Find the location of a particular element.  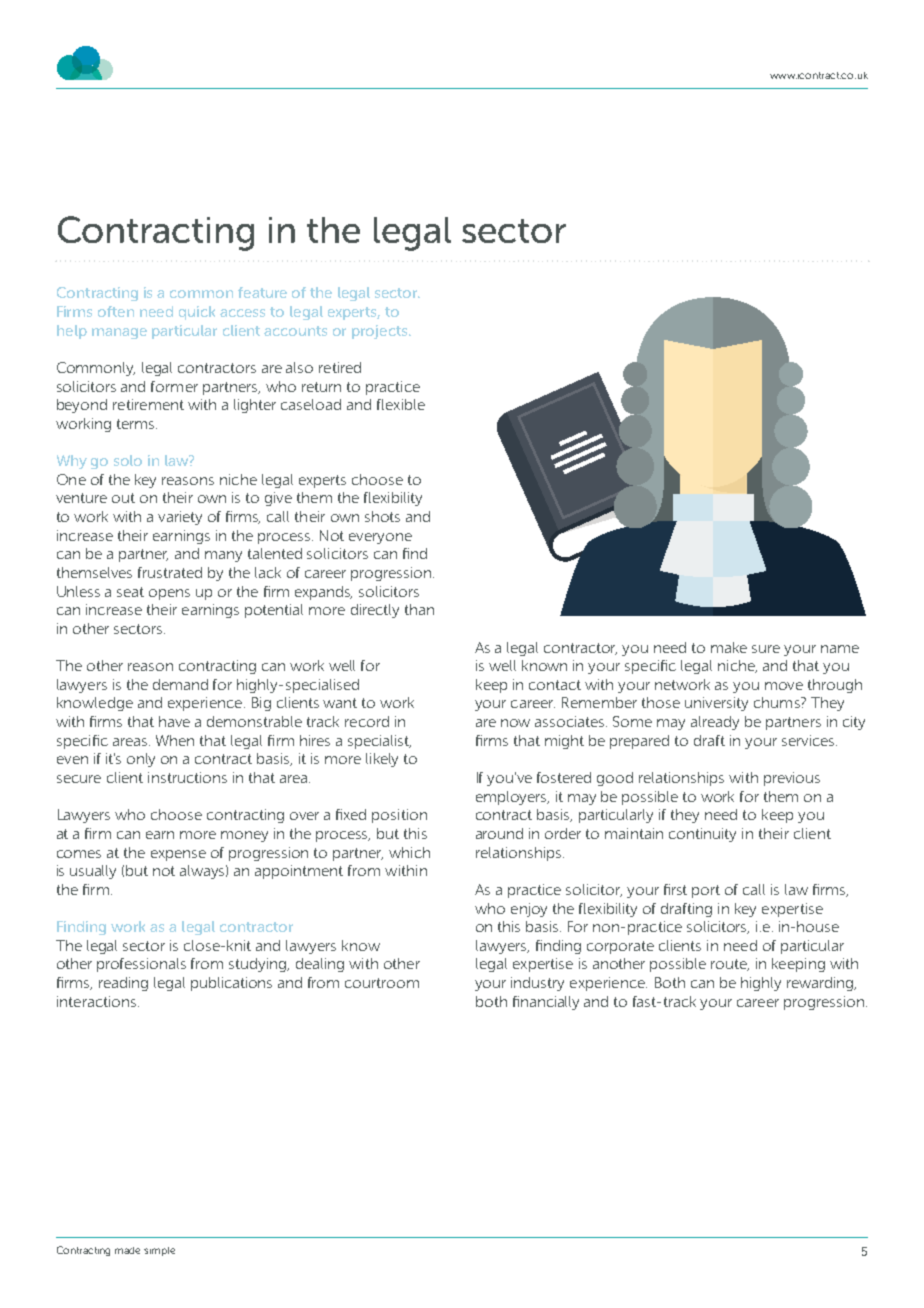

projects is located at coordinates (381, 332).
